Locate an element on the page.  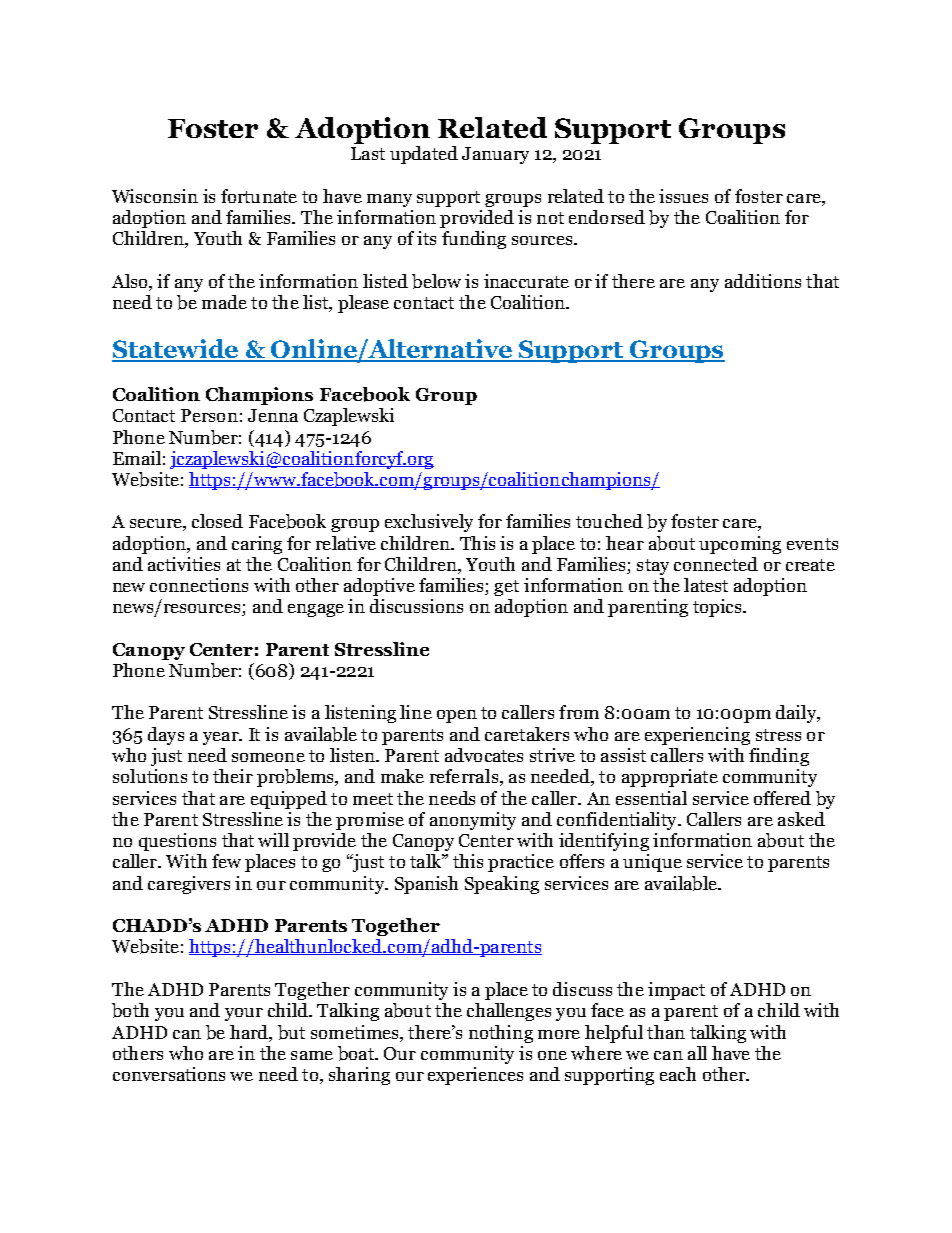
issues is located at coordinates (683, 196).
